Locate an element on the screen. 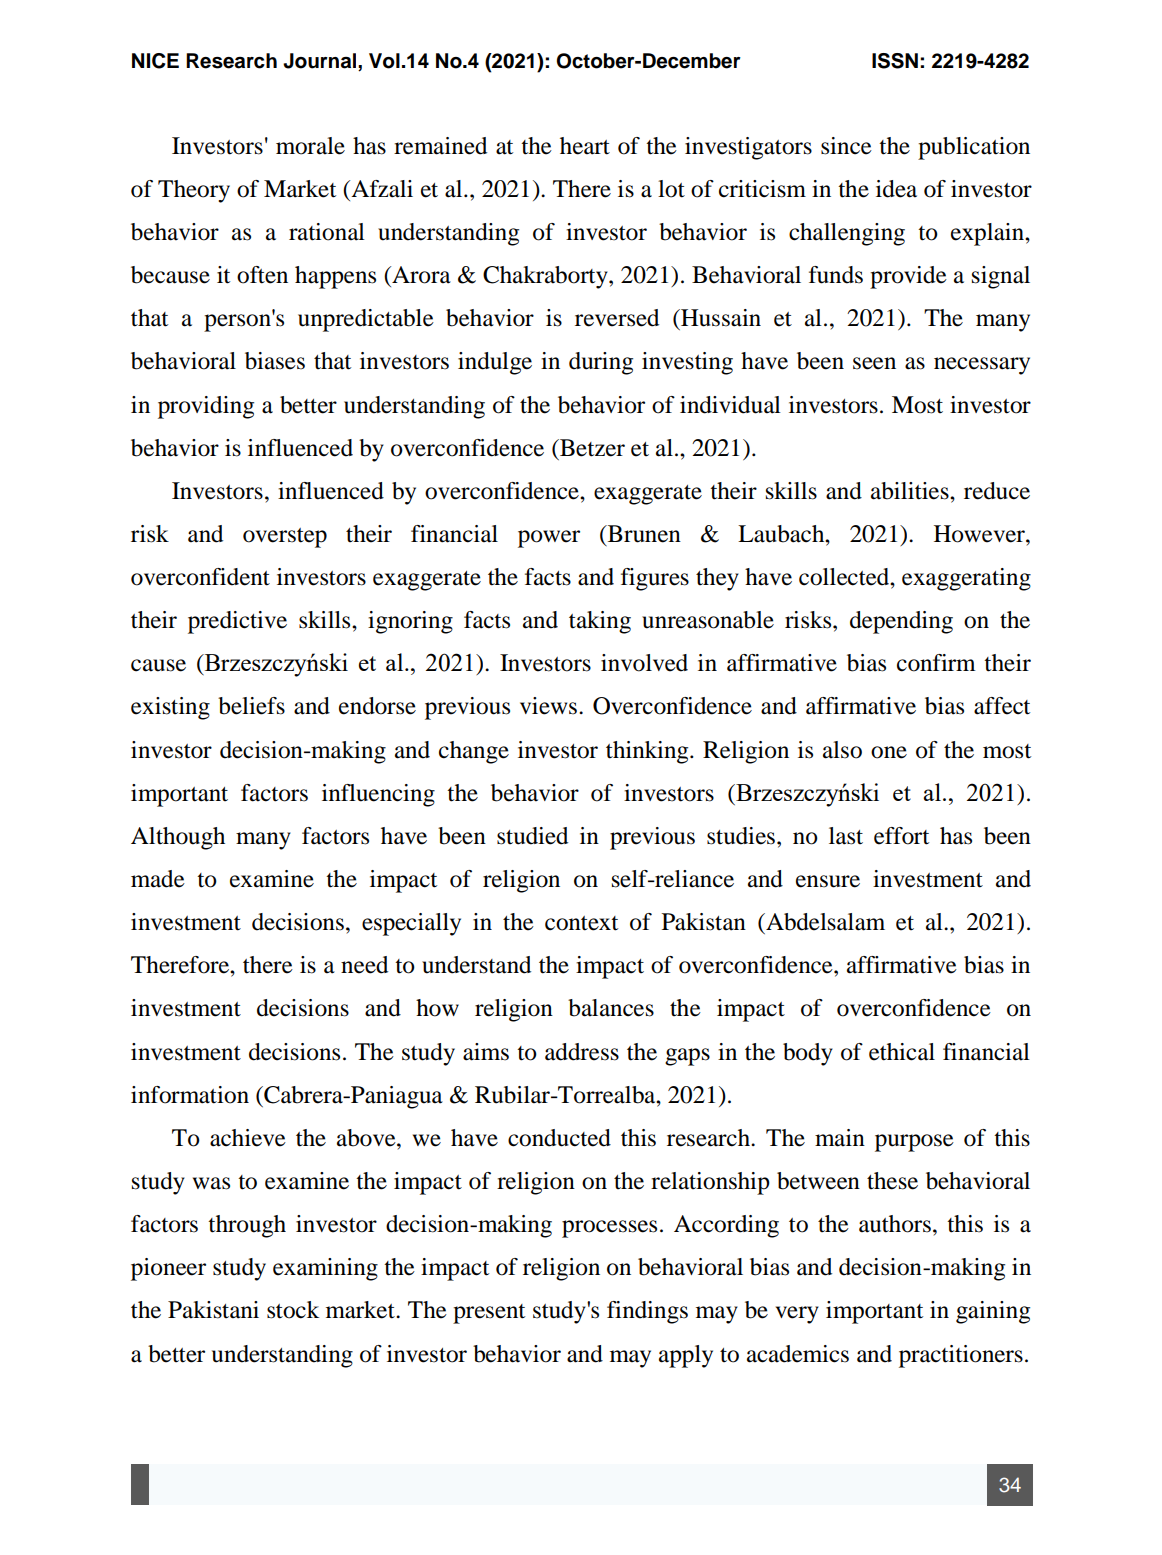 The image size is (1162, 1555). overstep is located at coordinates (285, 538).
